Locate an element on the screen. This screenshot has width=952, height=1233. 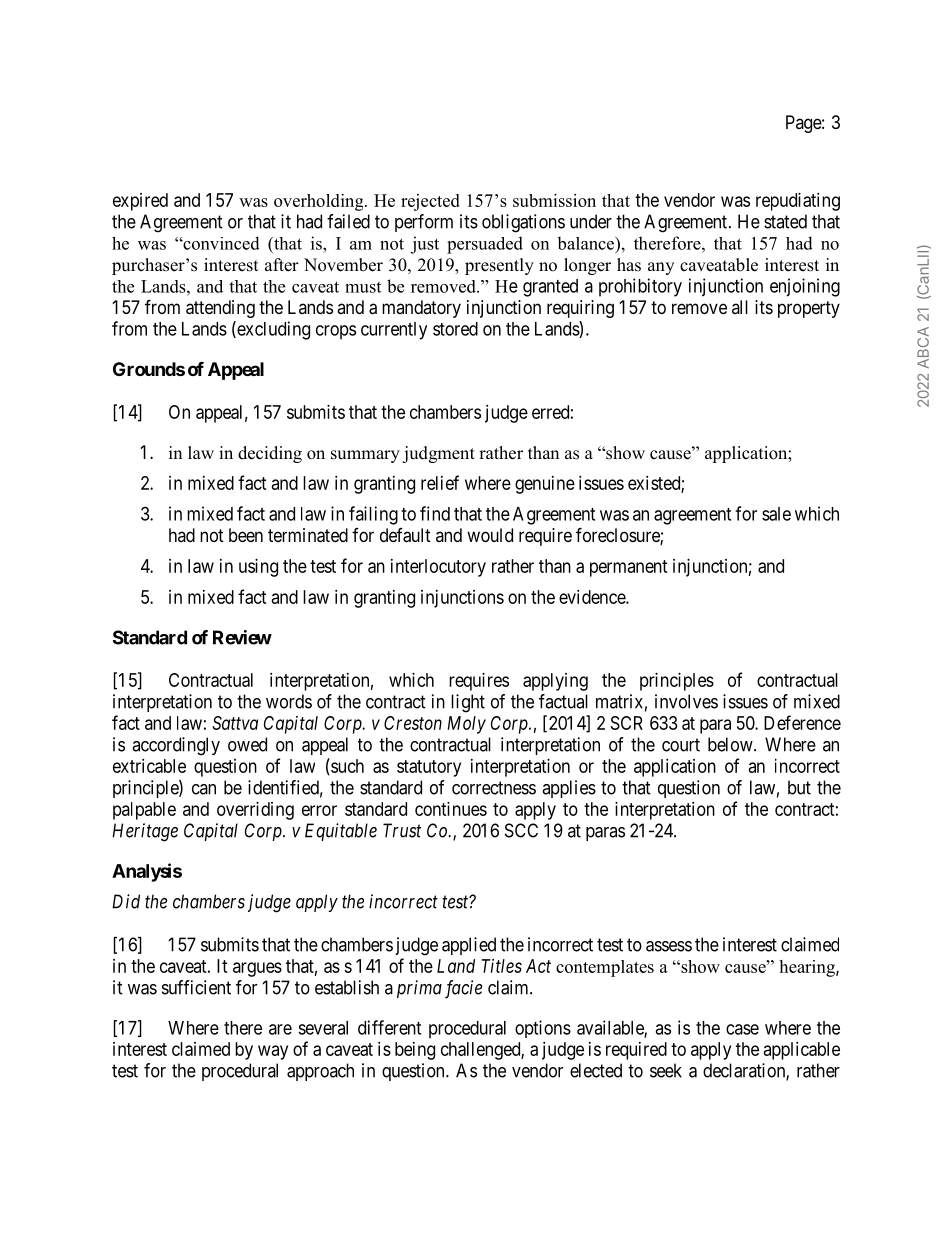
Heritage is located at coordinates (145, 832).
